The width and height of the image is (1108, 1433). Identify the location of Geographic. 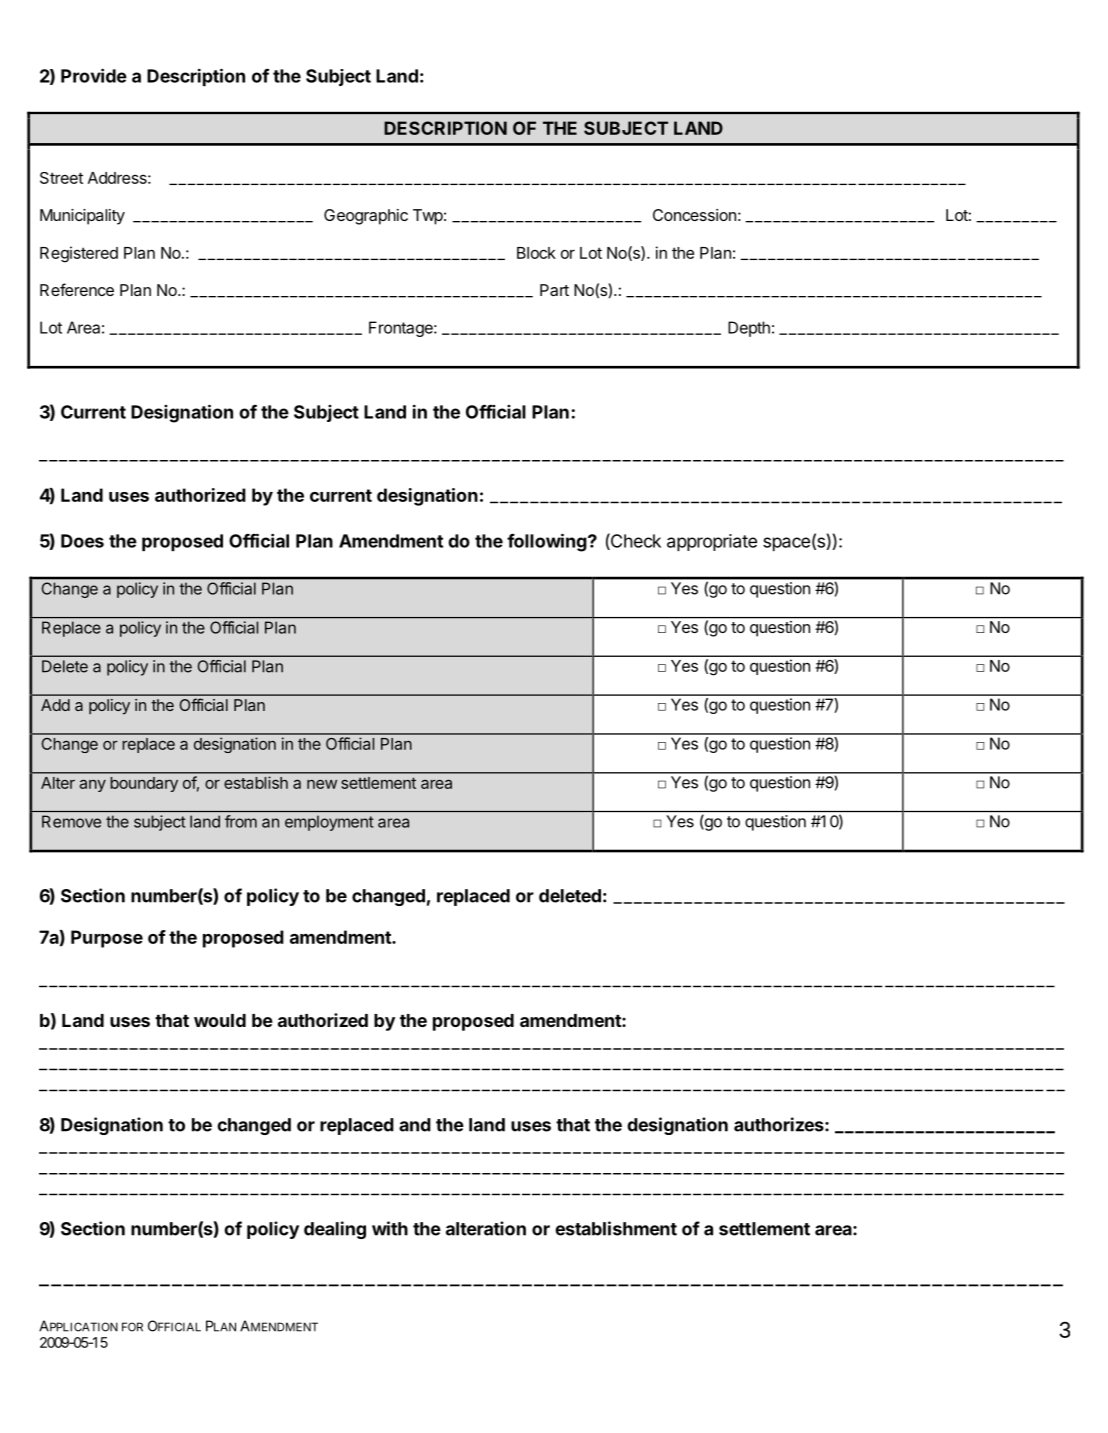
(366, 217).
